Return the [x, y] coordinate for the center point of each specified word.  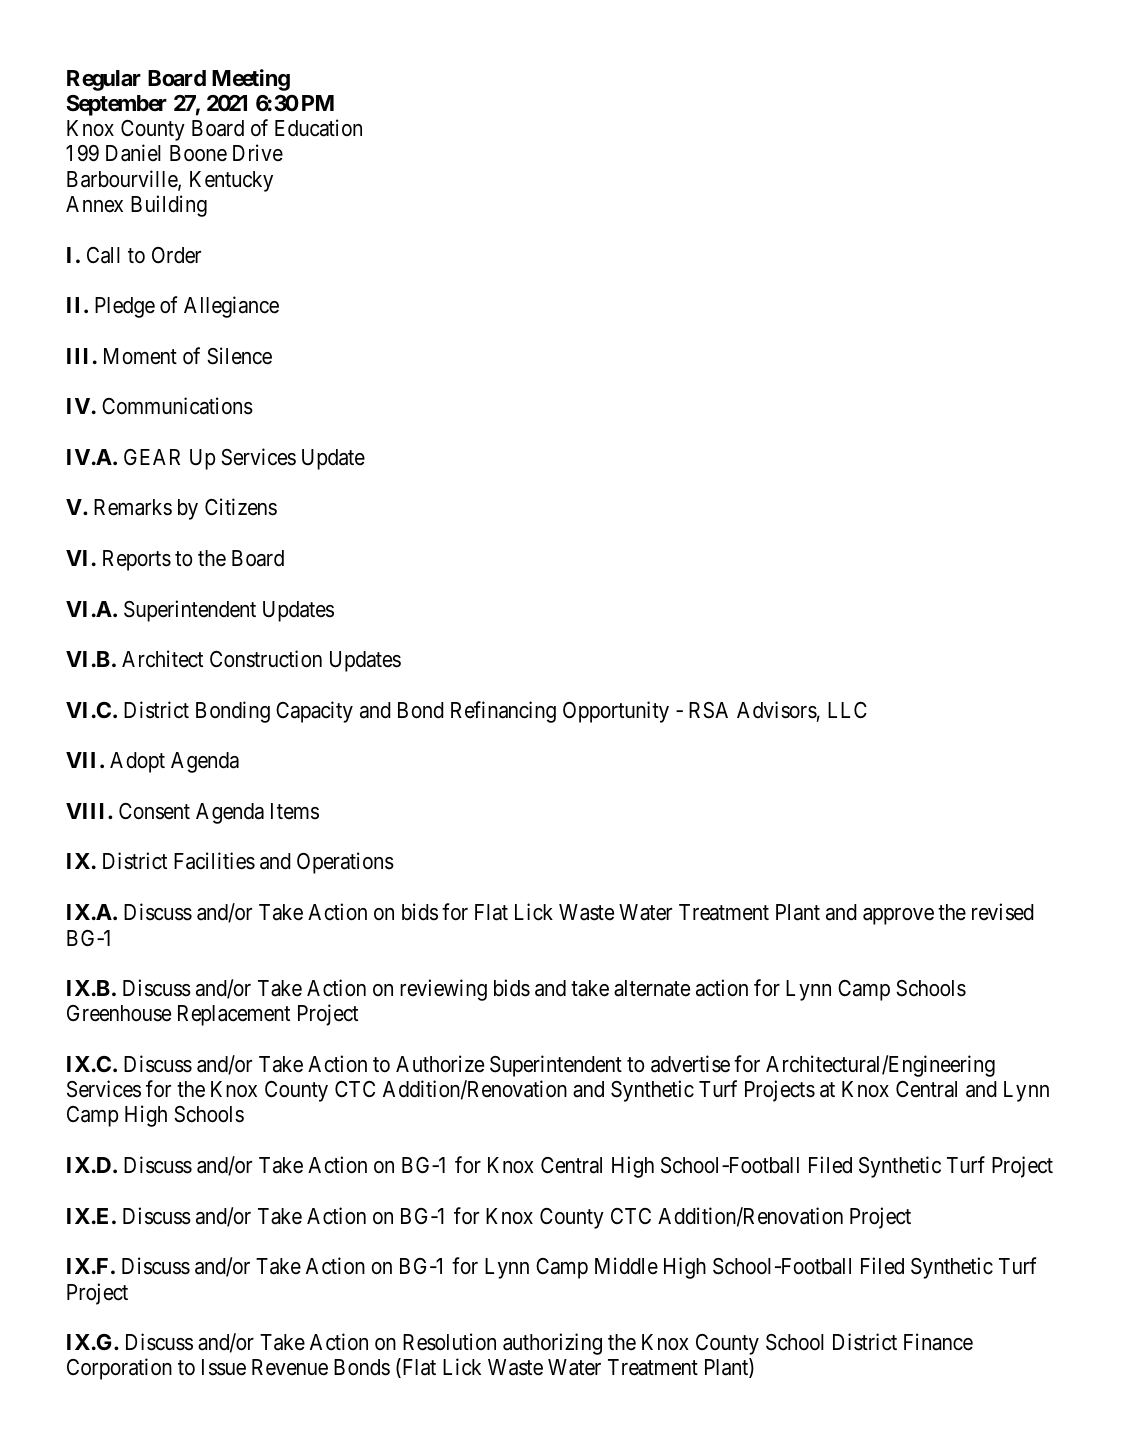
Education [318, 128]
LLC [847, 710]
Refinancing [503, 712]
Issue [224, 1367]
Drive [258, 152]
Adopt [137, 762]
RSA [708, 710]
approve [898, 916]
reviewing [443, 990]
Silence [239, 356]
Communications [177, 406]
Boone [198, 153]
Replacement [234, 1015]
